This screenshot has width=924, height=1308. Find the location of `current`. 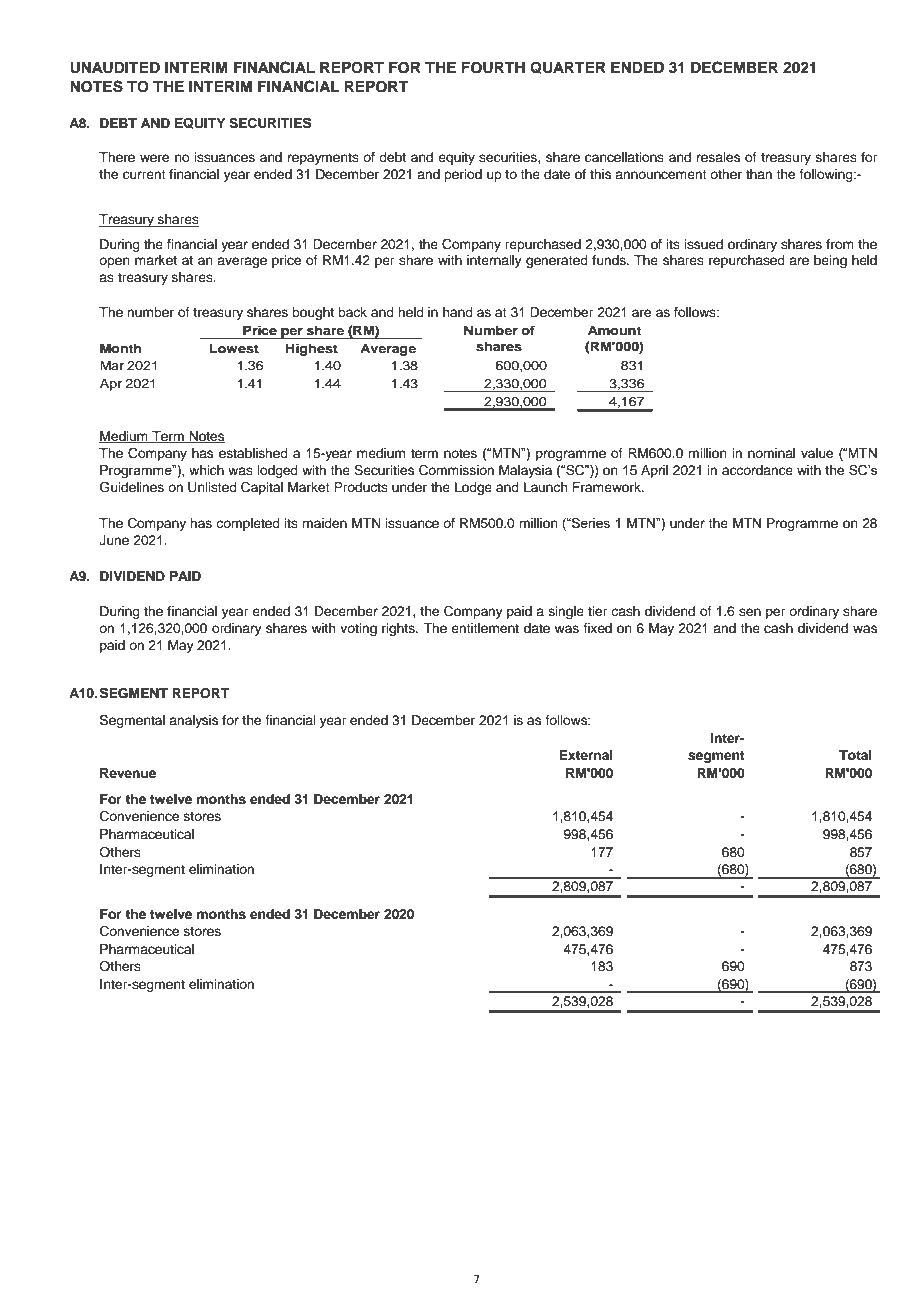

current is located at coordinates (144, 174).
